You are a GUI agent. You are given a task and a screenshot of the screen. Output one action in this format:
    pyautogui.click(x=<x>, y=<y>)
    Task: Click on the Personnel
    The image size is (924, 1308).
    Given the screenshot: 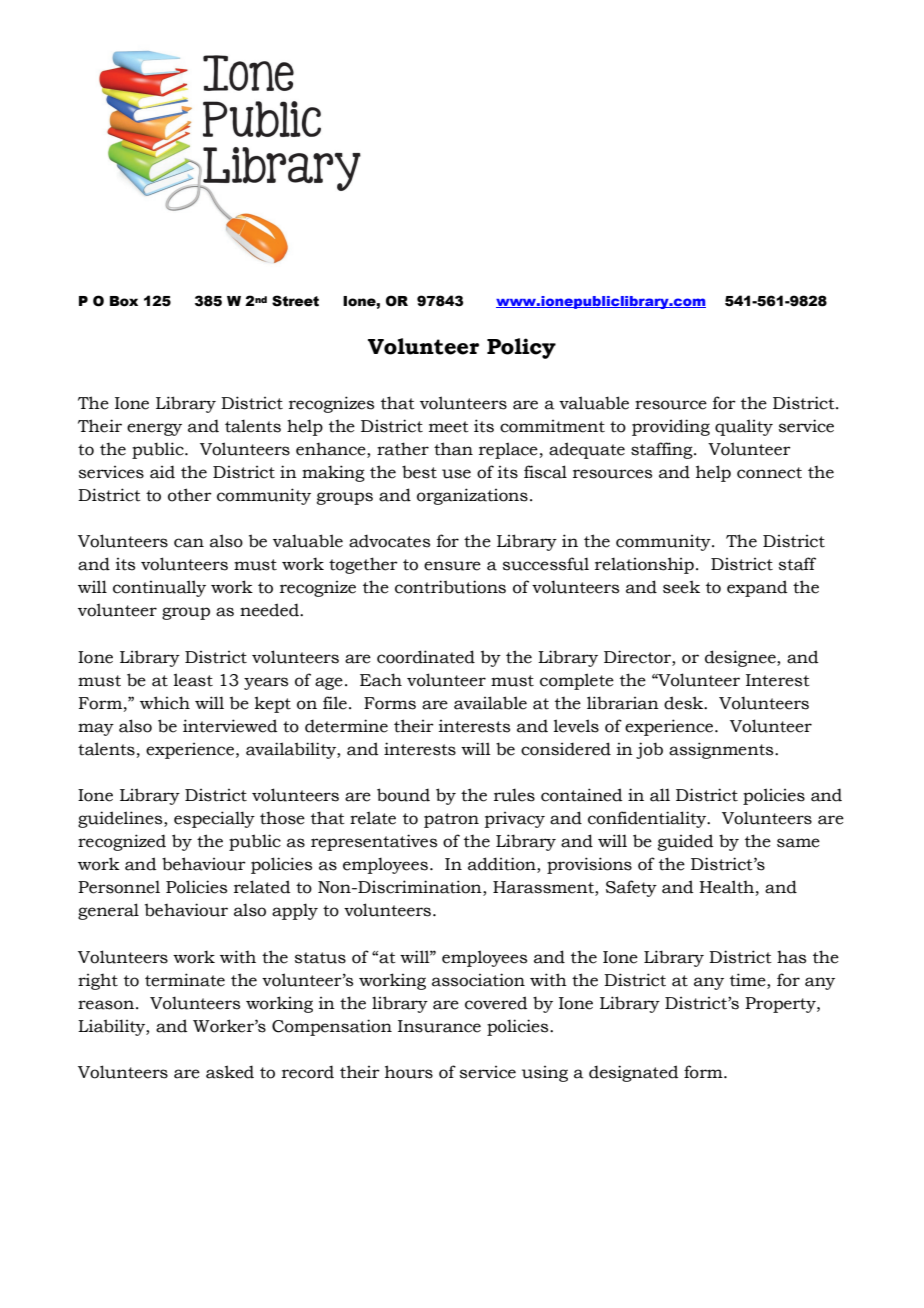 What is the action you would take?
    pyautogui.click(x=119, y=887)
